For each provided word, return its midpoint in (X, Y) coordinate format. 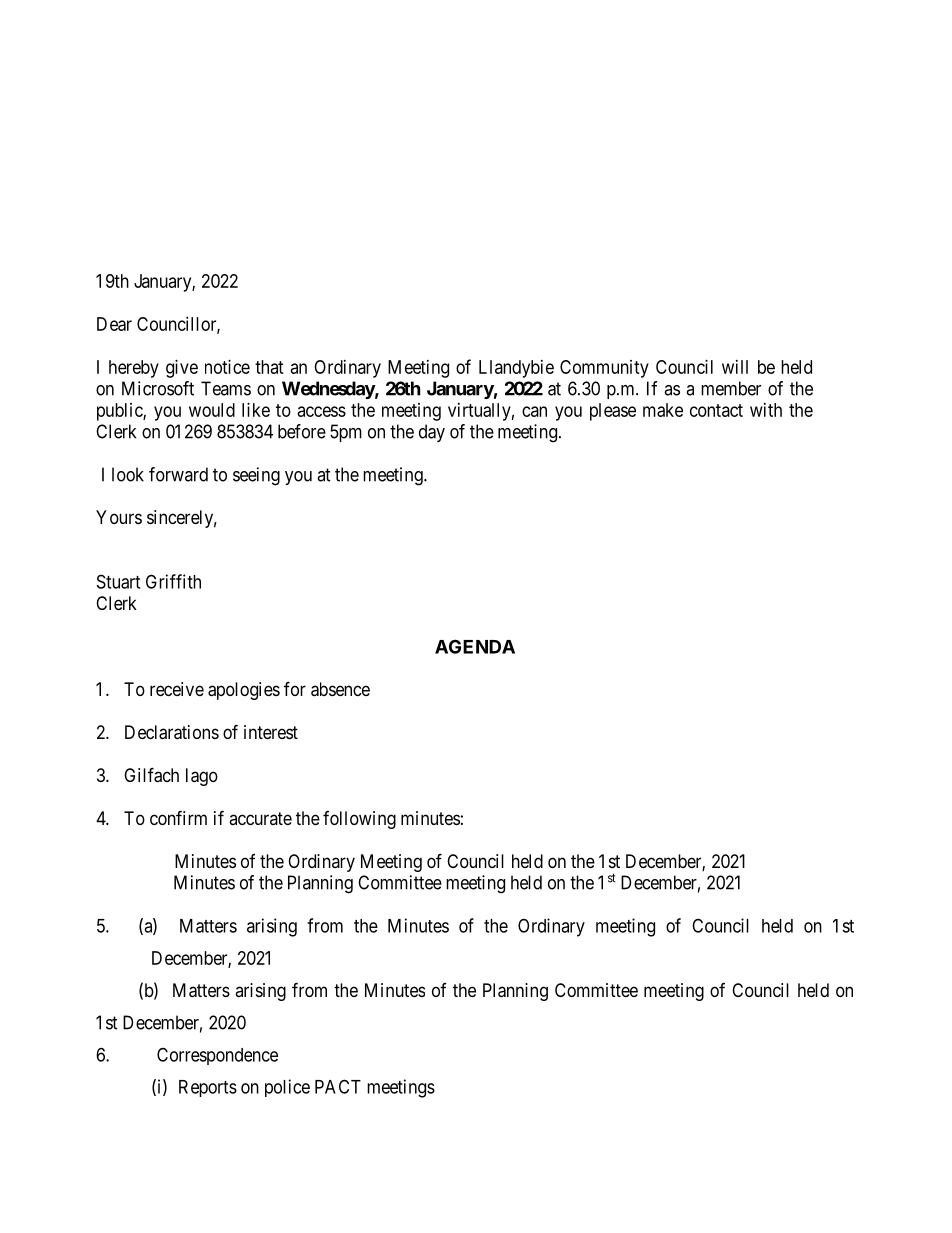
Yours (119, 517)
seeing (256, 476)
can (534, 411)
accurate (260, 818)
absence (340, 689)
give (182, 369)
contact (716, 410)
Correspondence (217, 1056)
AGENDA (475, 646)
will (735, 367)
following (359, 820)
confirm (178, 817)
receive (177, 689)
